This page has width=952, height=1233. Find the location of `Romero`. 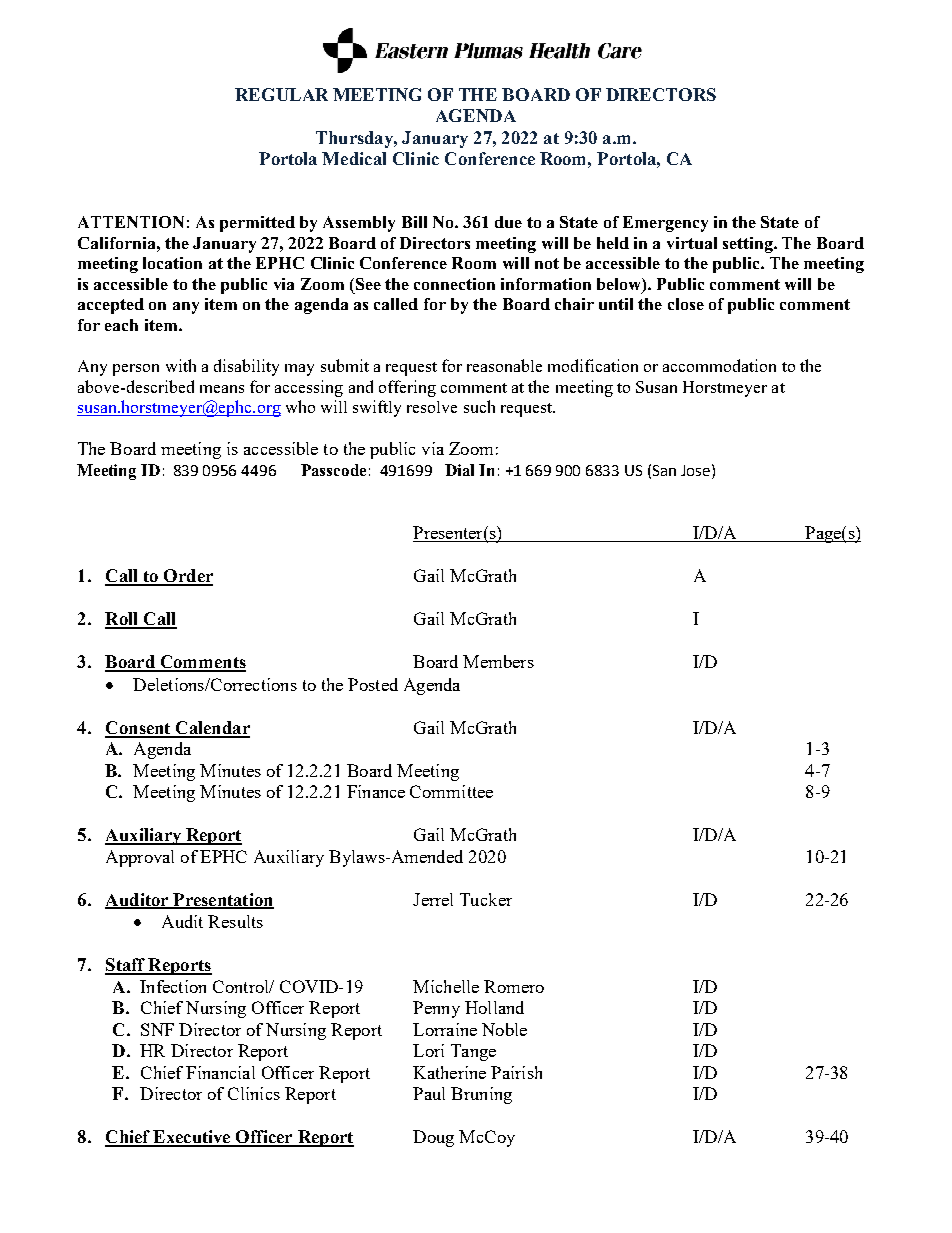

Romero is located at coordinates (514, 986).
